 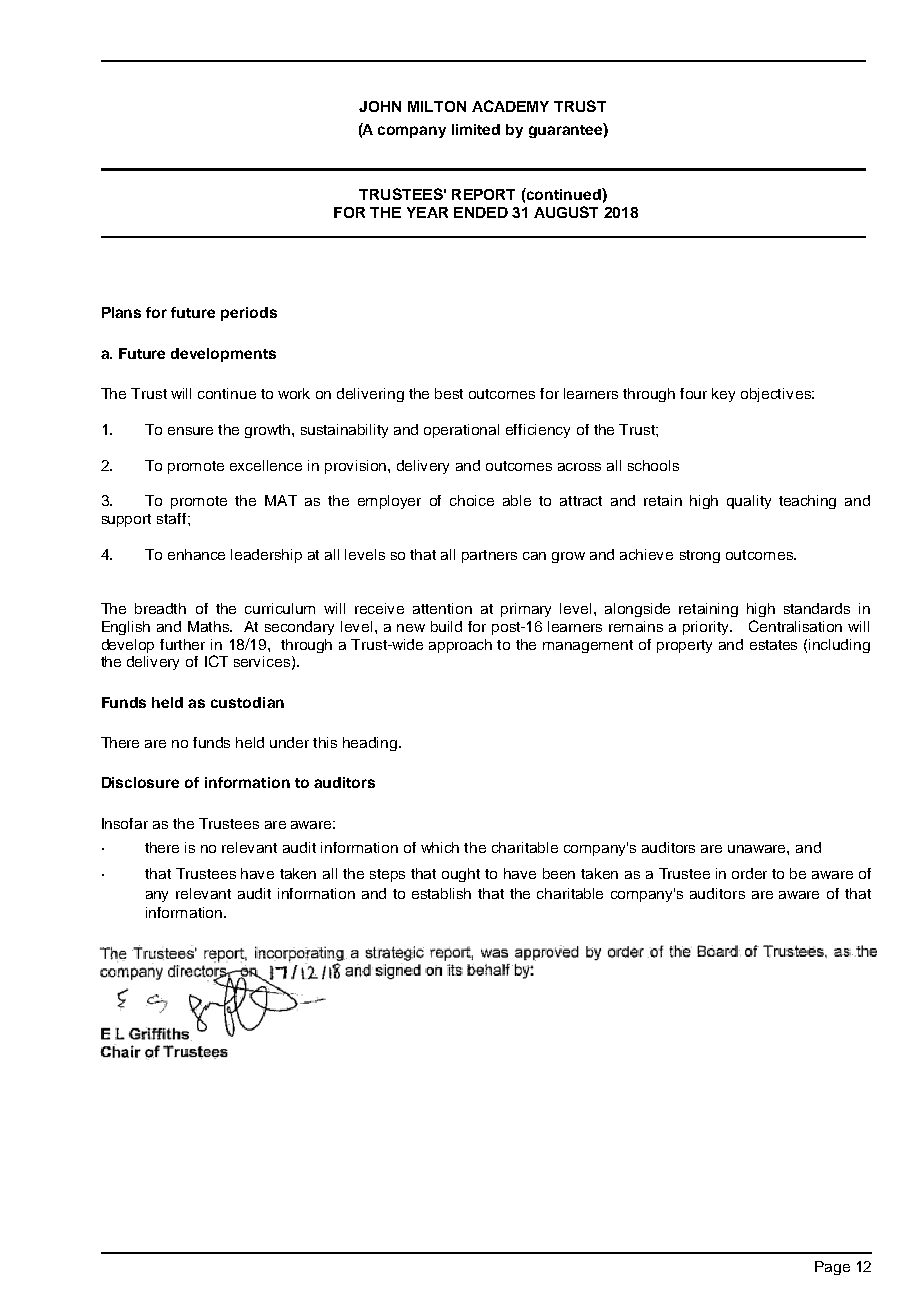 What do you see at coordinates (460, 646) in the screenshot?
I see `approach` at bounding box center [460, 646].
